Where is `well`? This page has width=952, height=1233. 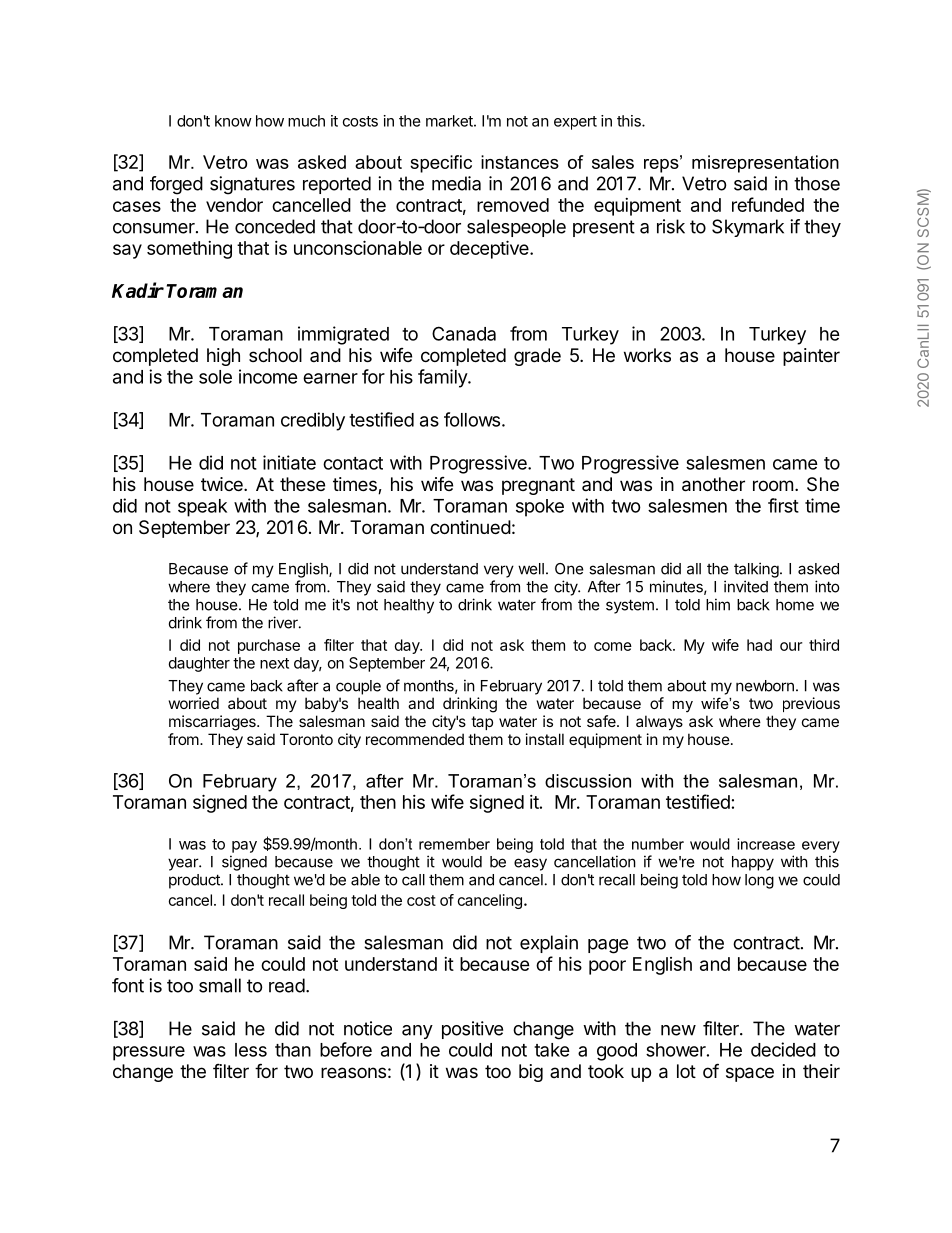
well is located at coordinates (531, 569).
